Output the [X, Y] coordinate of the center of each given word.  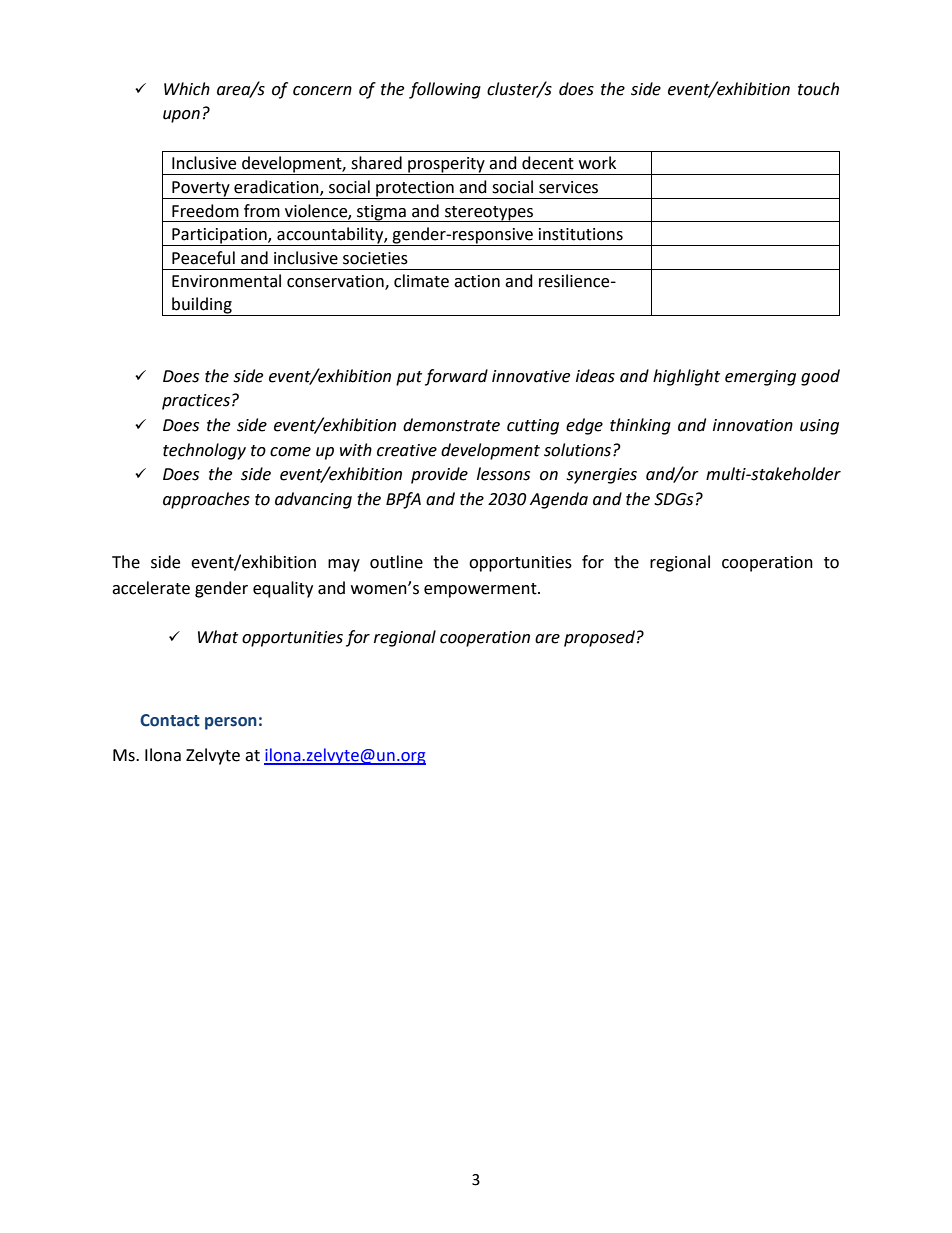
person [231, 723]
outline [396, 562]
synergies [601, 476]
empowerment [481, 590]
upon [181, 116]
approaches [206, 500]
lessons [503, 474]
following [445, 90]
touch [818, 89]
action [477, 281]
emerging [760, 378]
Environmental [226, 281]
